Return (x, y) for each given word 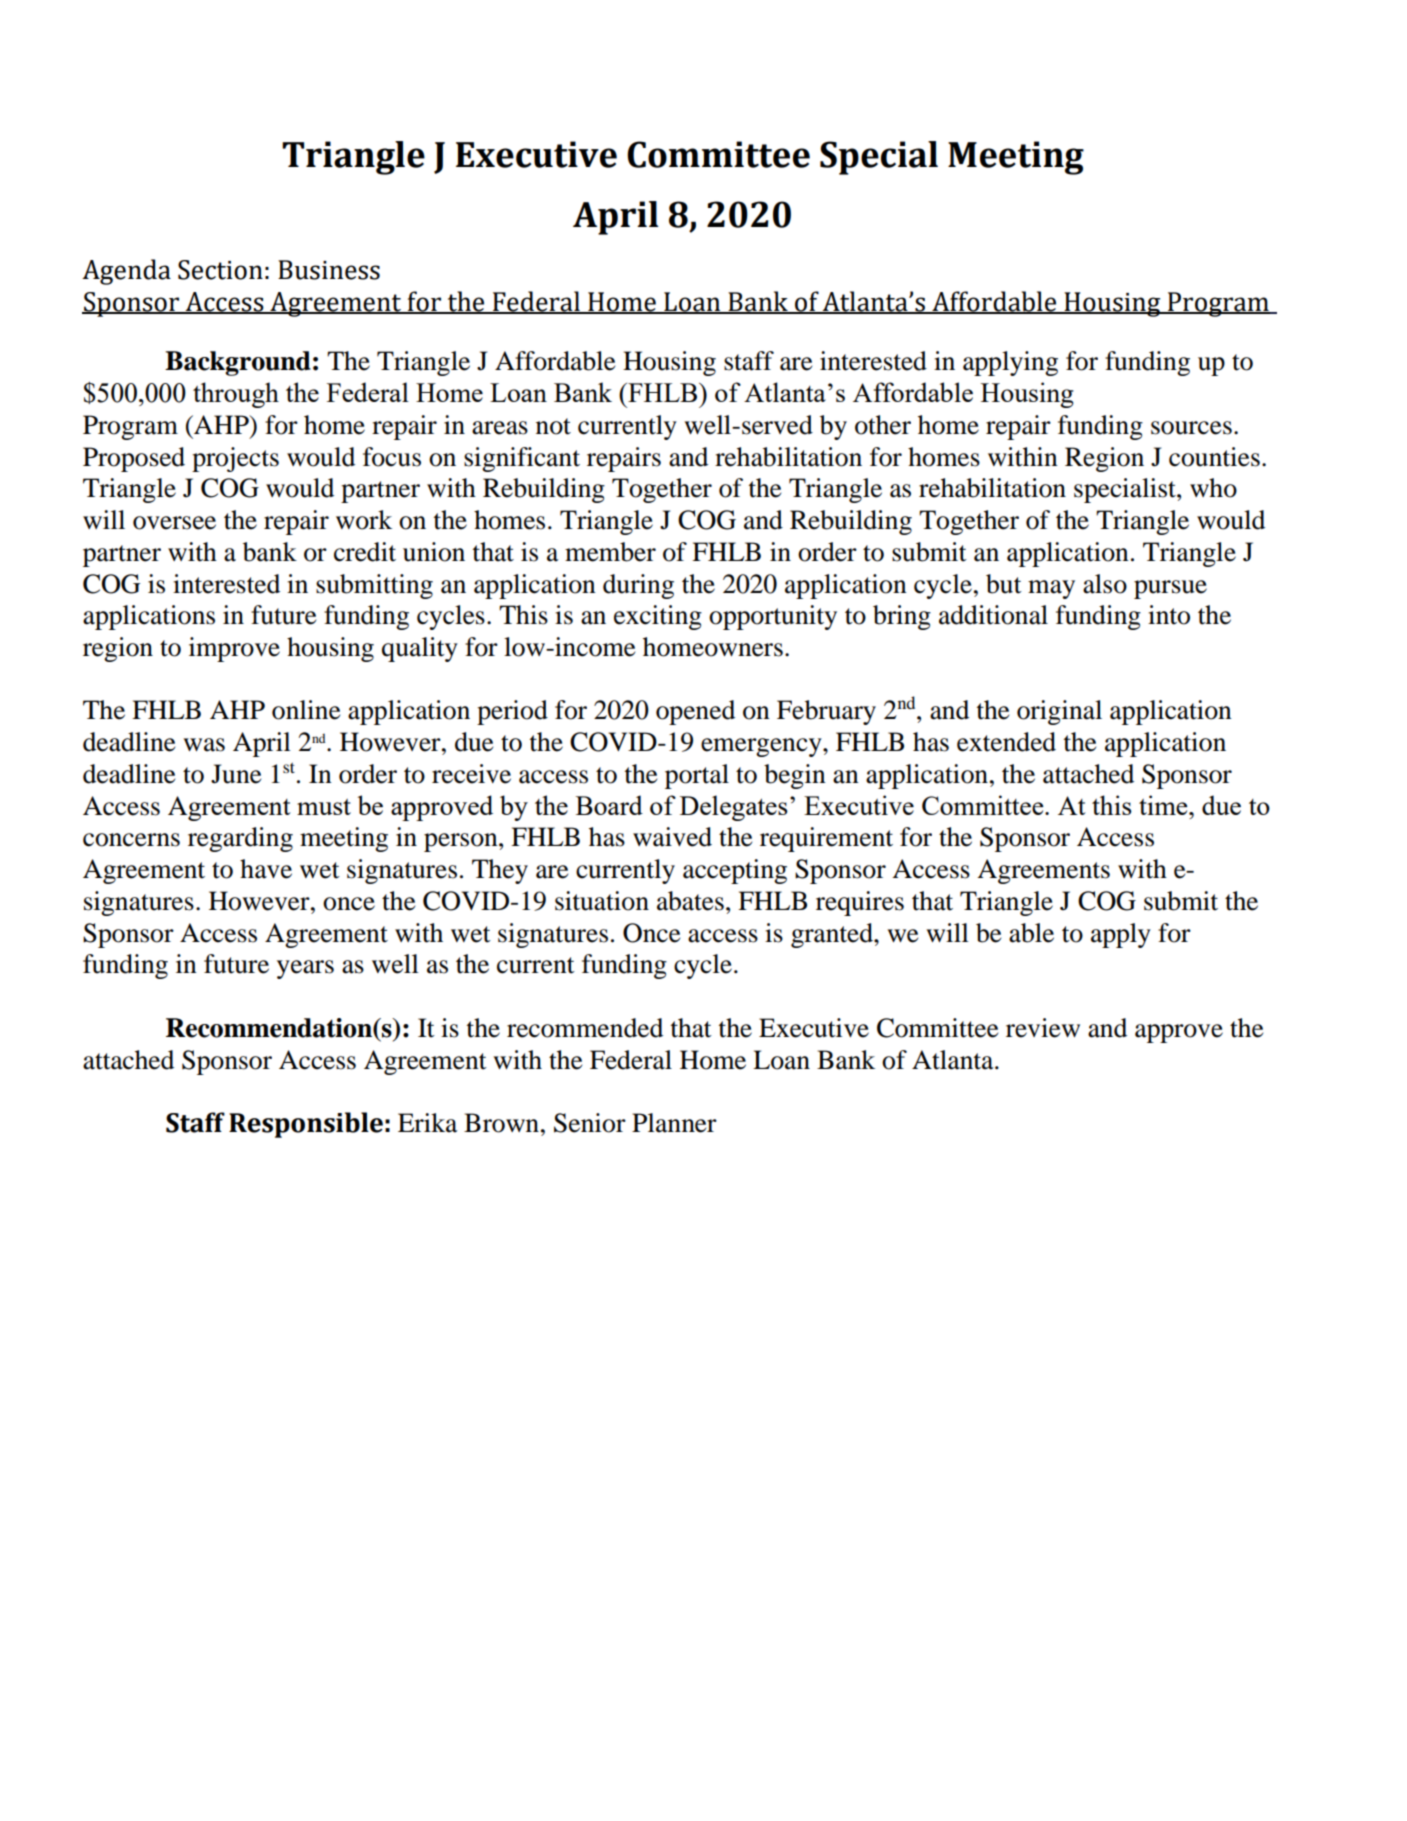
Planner (674, 1123)
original (1059, 712)
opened (695, 712)
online (306, 710)
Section (220, 270)
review (1043, 1028)
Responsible (306, 1125)
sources (1191, 428)
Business (329, 270)
